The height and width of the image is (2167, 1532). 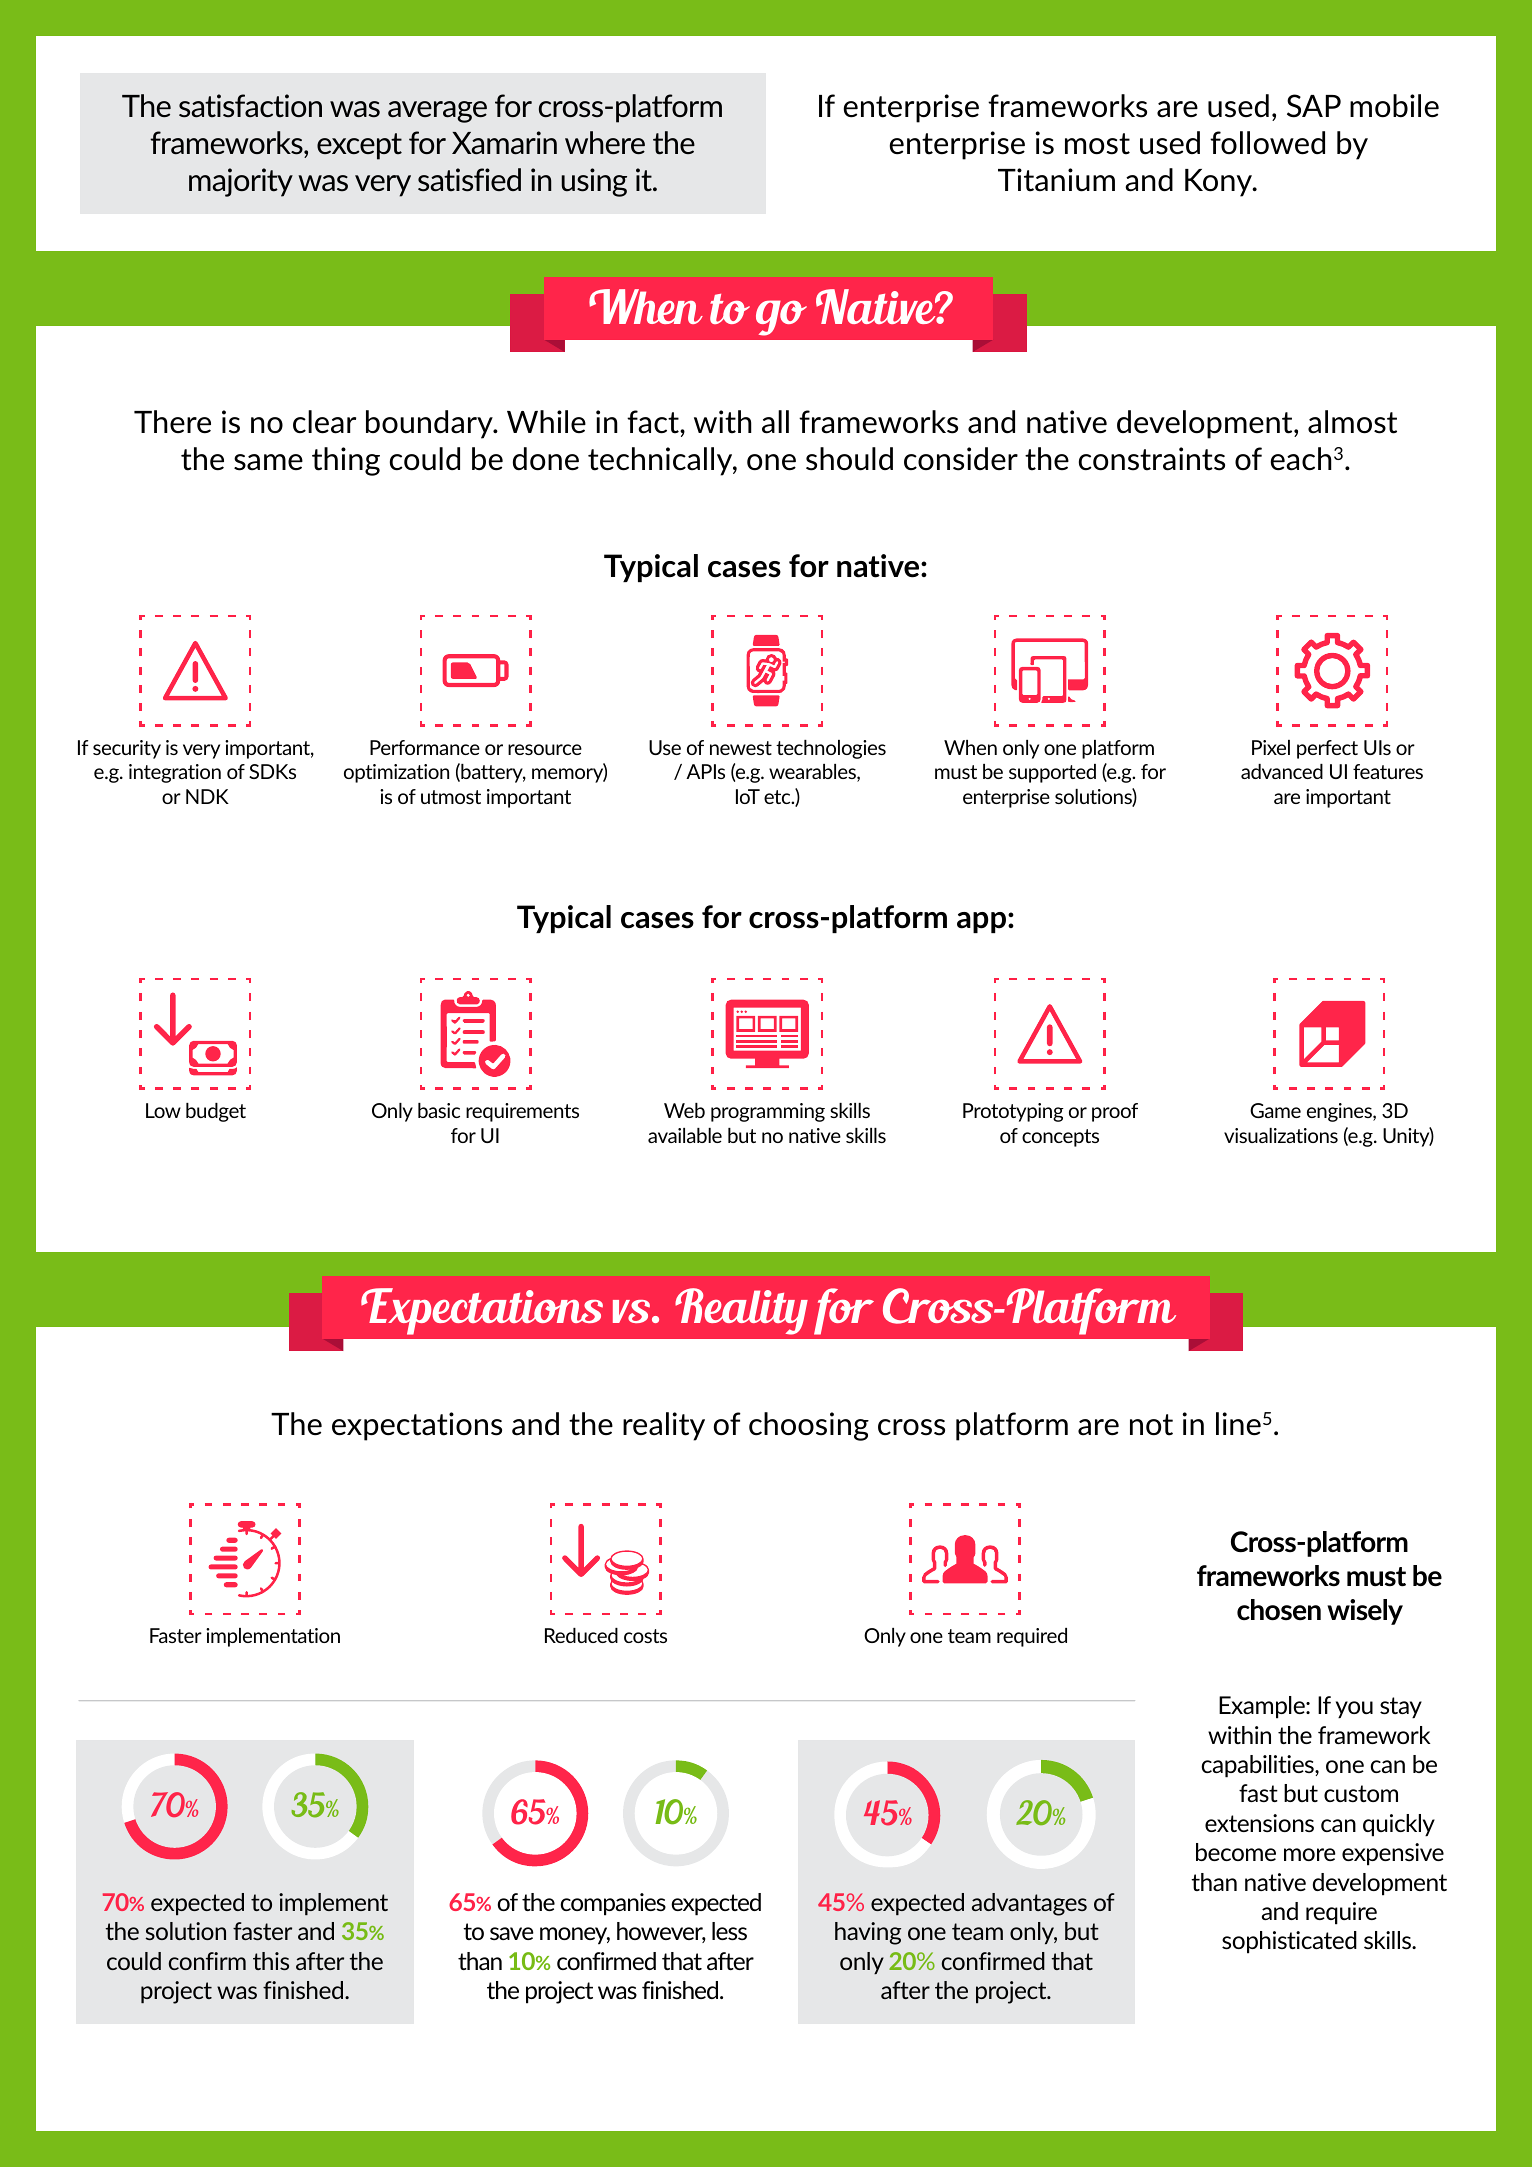 I want to click on majority, so click(x=241, y=182).
